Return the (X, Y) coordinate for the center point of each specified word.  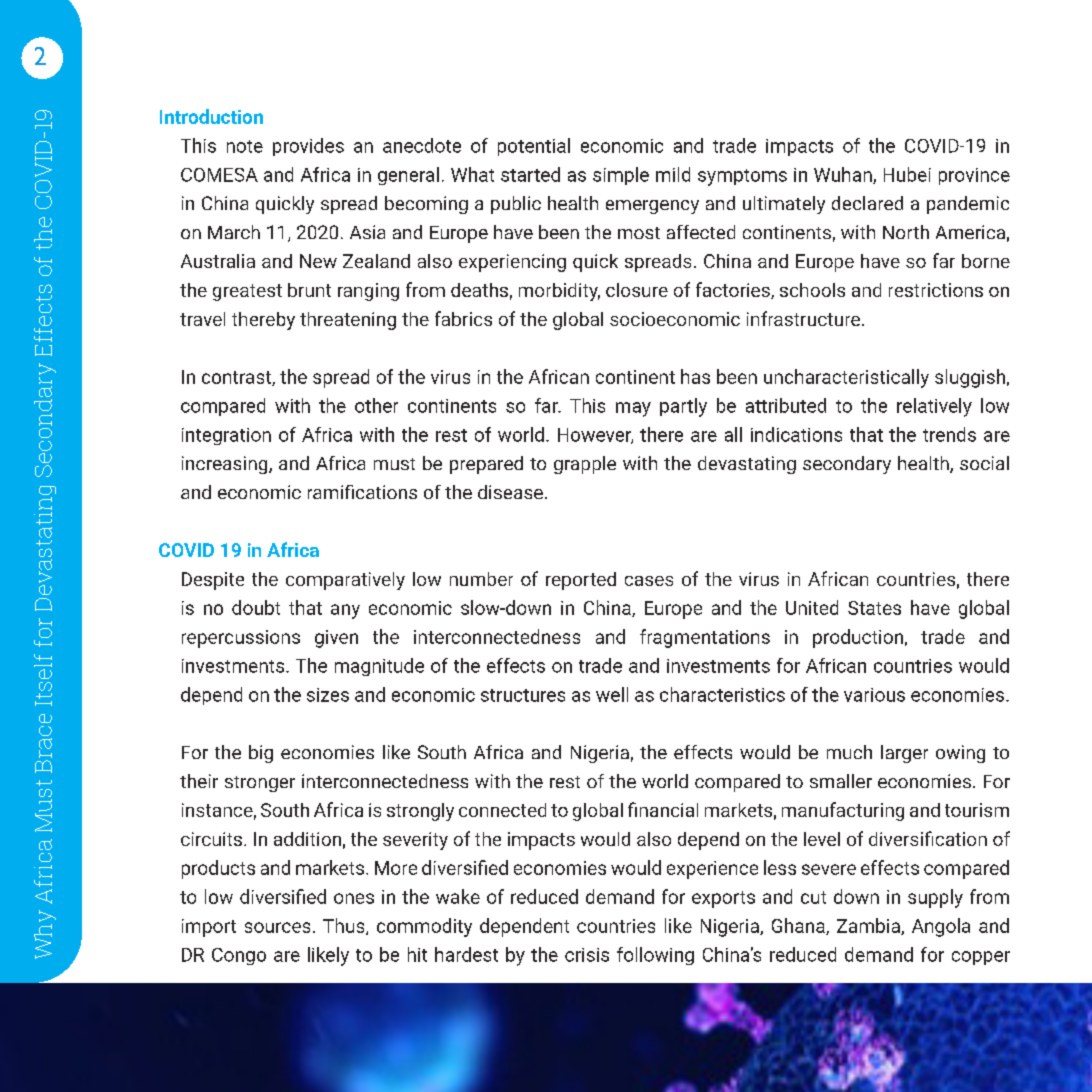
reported (581, 581)
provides (308, 147)
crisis (587, 955)
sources (277, 927)
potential (534, 147)
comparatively (345, 581)
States (874, 608)
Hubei (907, 174)
